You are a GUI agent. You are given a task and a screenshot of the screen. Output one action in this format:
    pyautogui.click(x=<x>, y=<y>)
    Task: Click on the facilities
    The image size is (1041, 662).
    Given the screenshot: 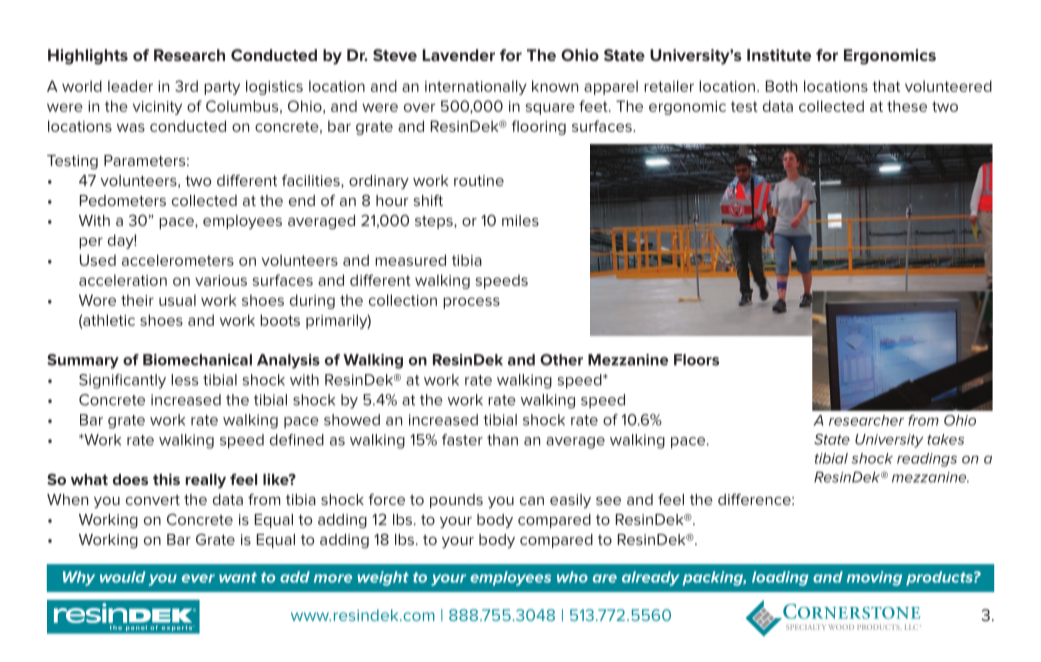 What is the action you would take?
    pyautogui.click(x=312, y=181)
